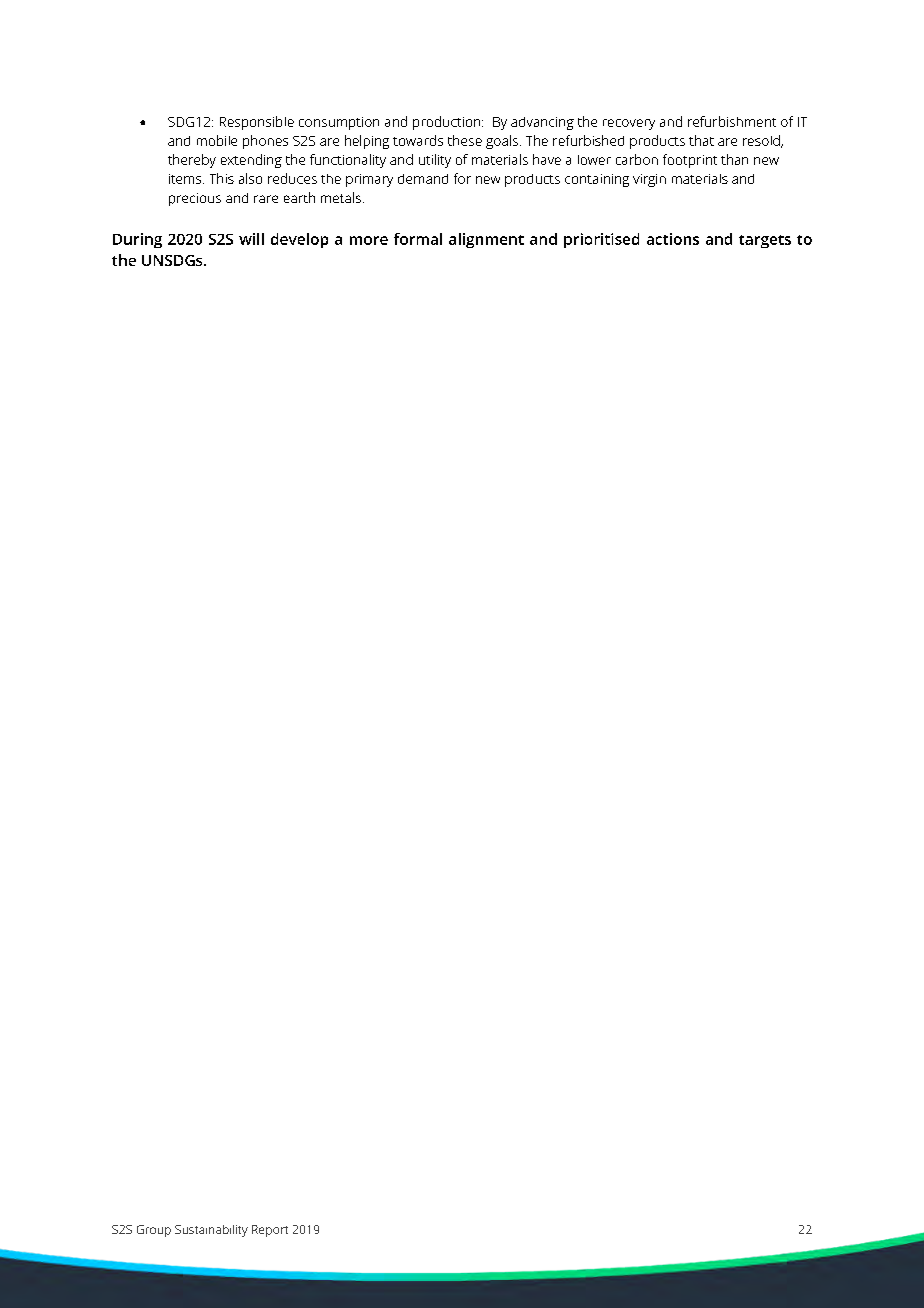 This page has width=924, height=1308. I want to click on actions, so click(673, 239).
